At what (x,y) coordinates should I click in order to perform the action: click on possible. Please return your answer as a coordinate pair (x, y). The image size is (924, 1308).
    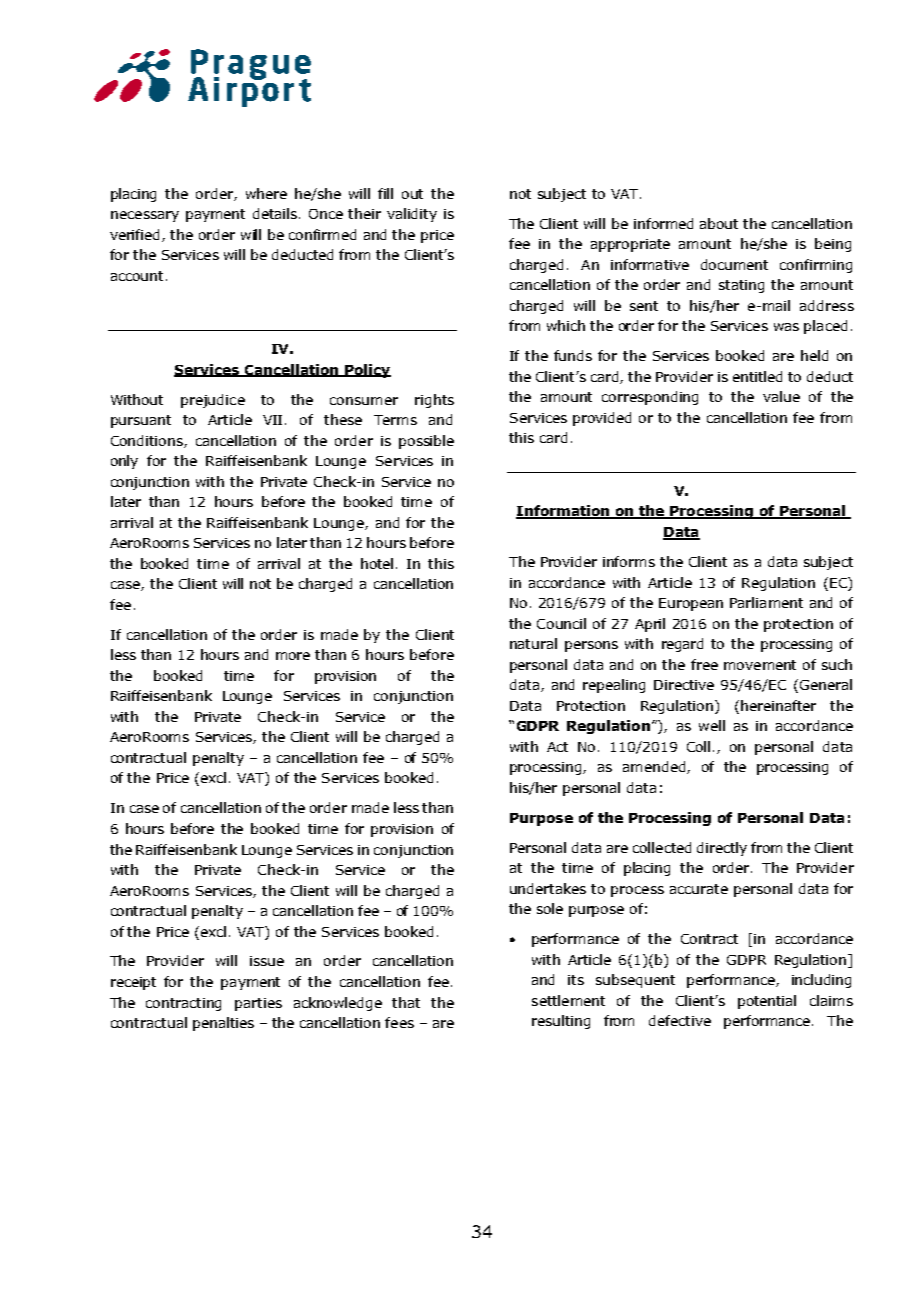
    Looking at the image, I should click on (426, 442).
